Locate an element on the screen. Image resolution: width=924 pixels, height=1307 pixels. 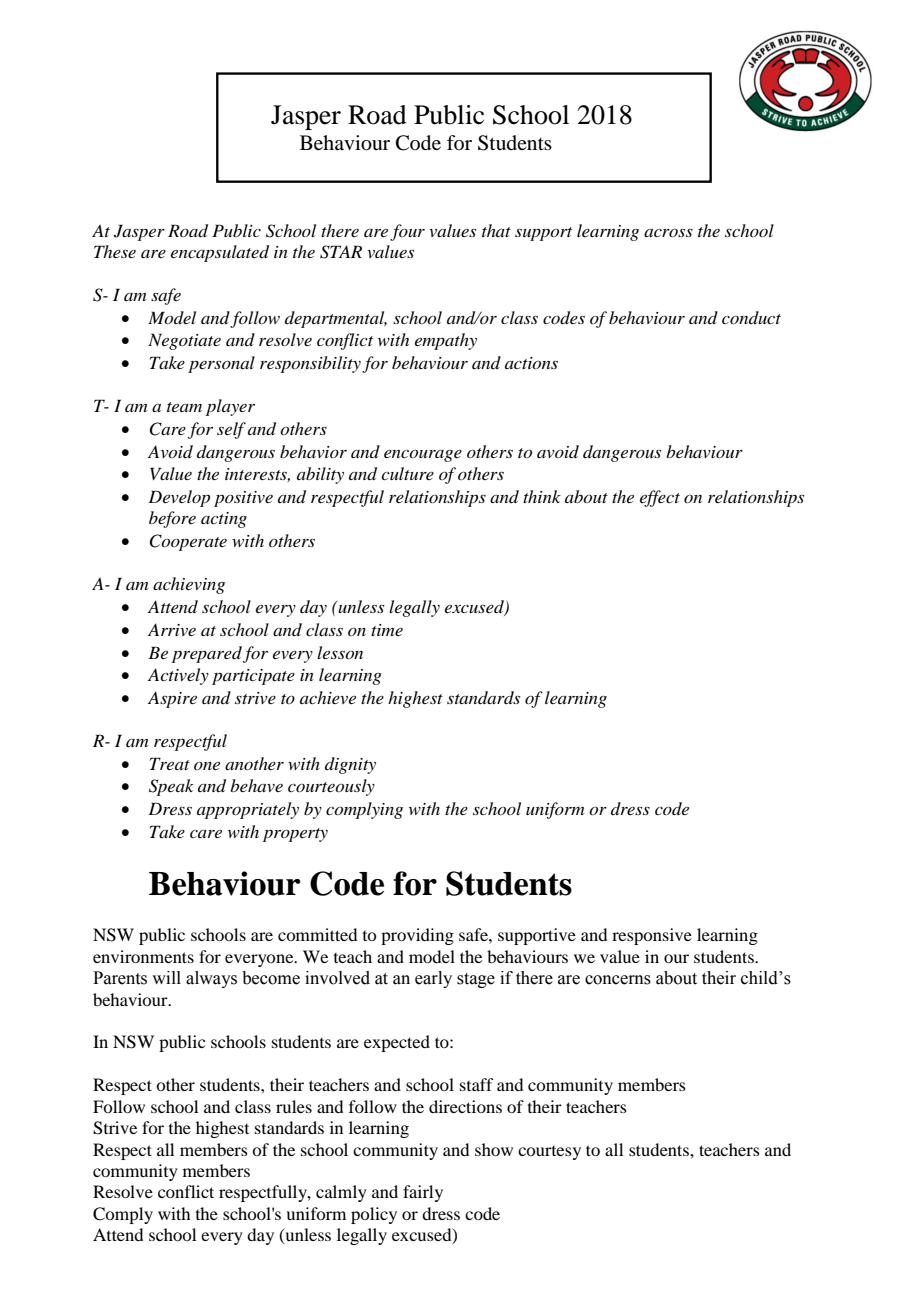
across is located at coordinates (668, 232).
